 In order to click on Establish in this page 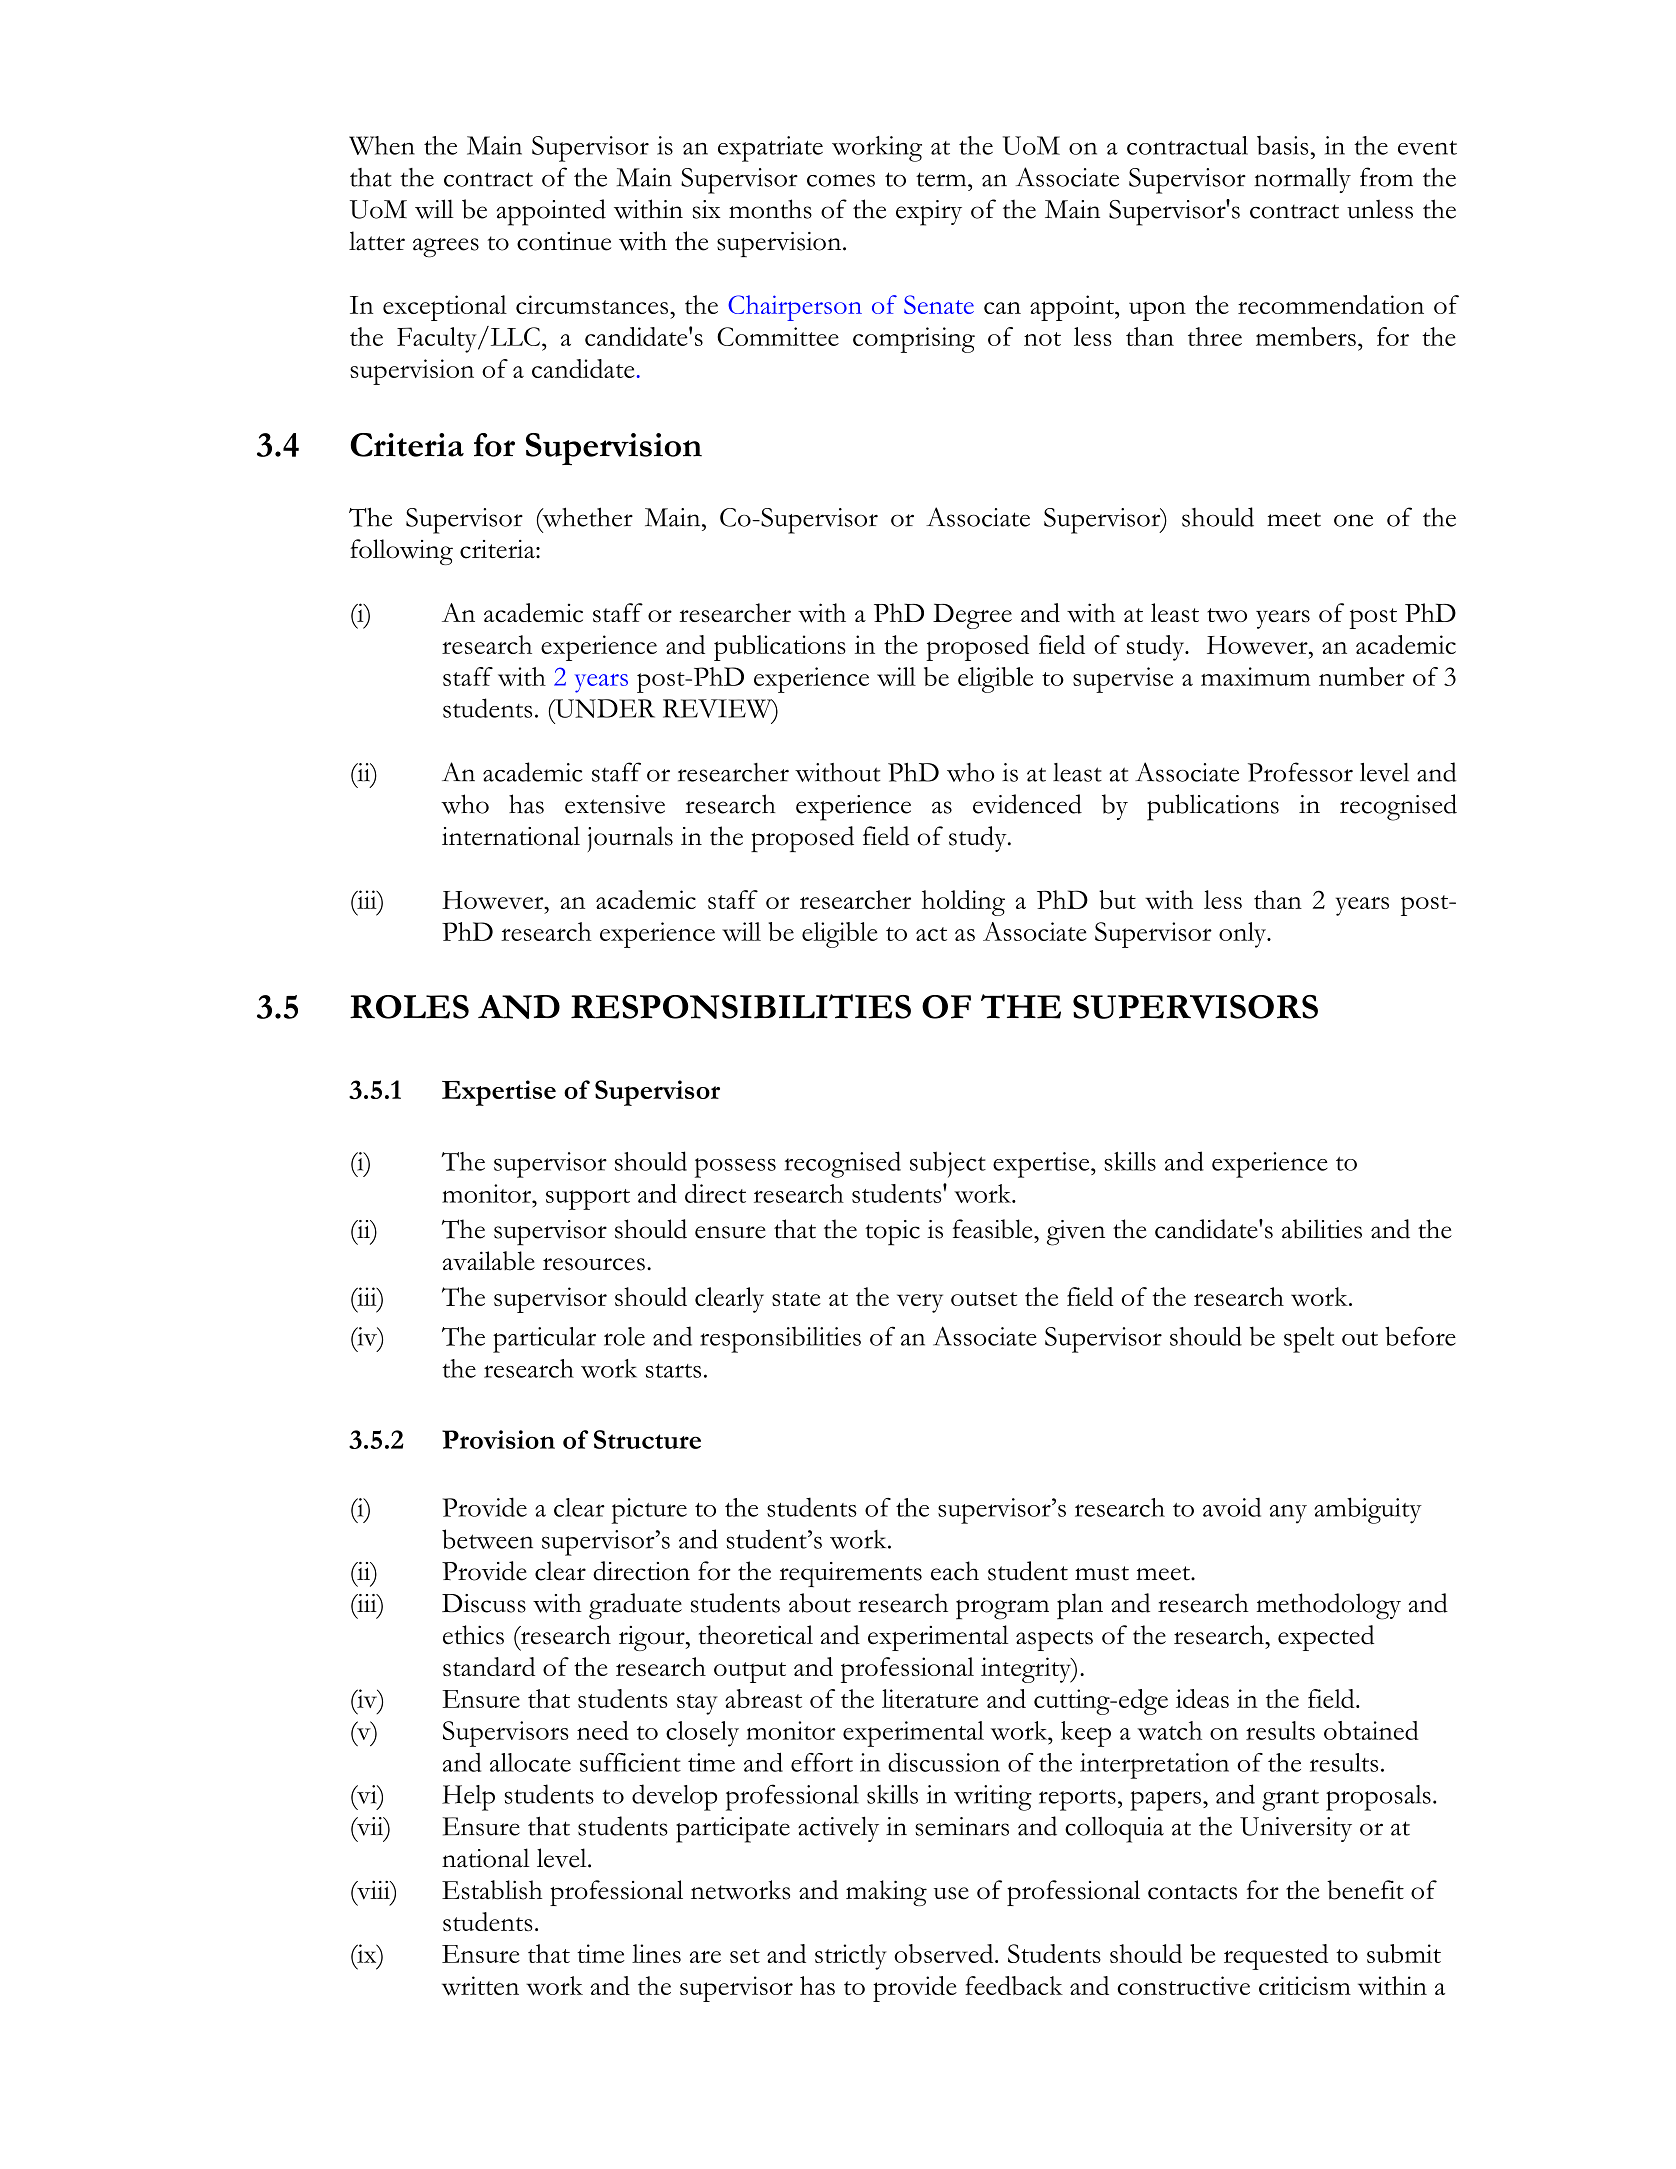, I will do `click(492, 1890)`.
